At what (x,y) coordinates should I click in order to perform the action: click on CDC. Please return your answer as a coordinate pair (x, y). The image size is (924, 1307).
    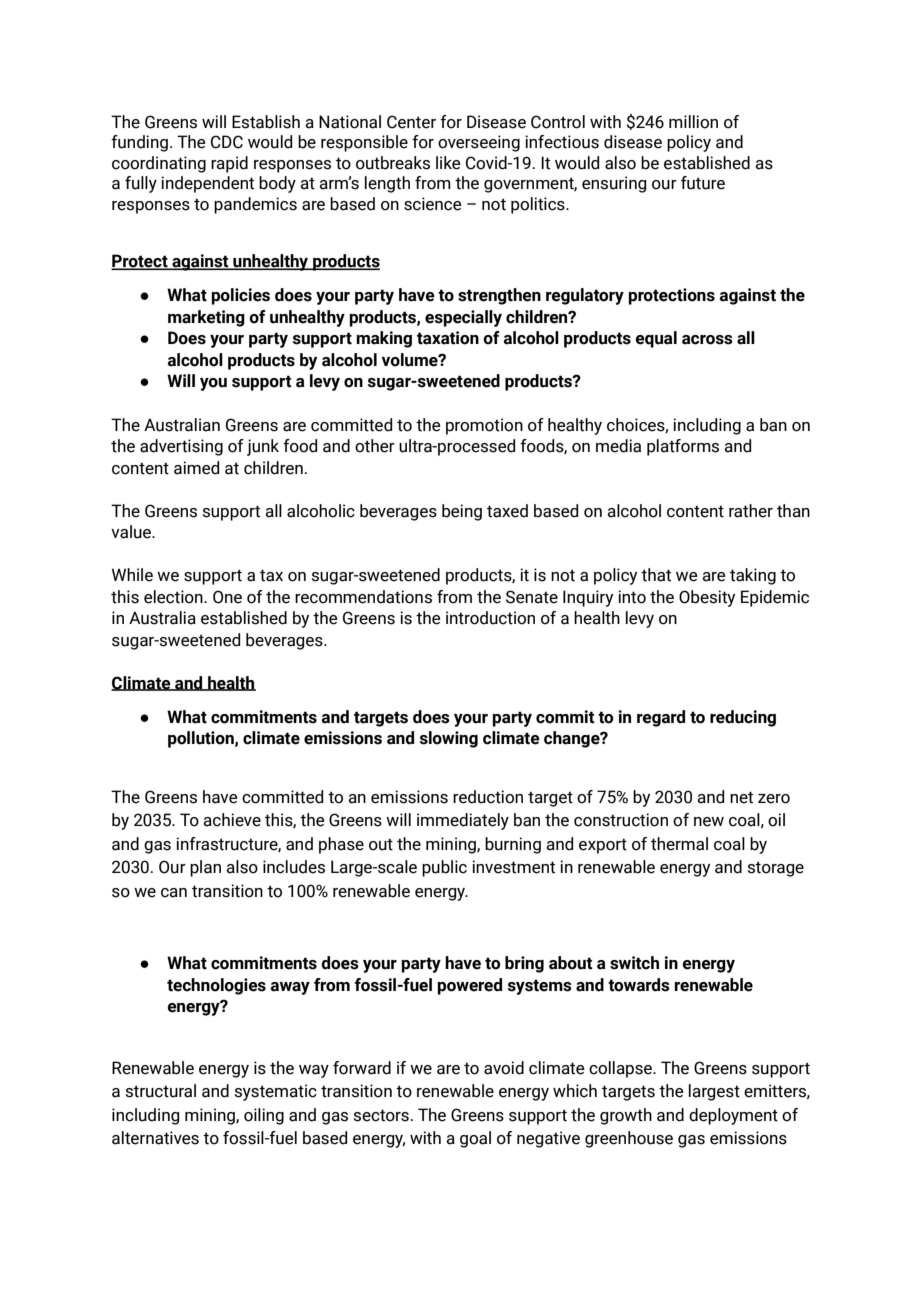
    Looking at the image, I should click on (227, 142).
